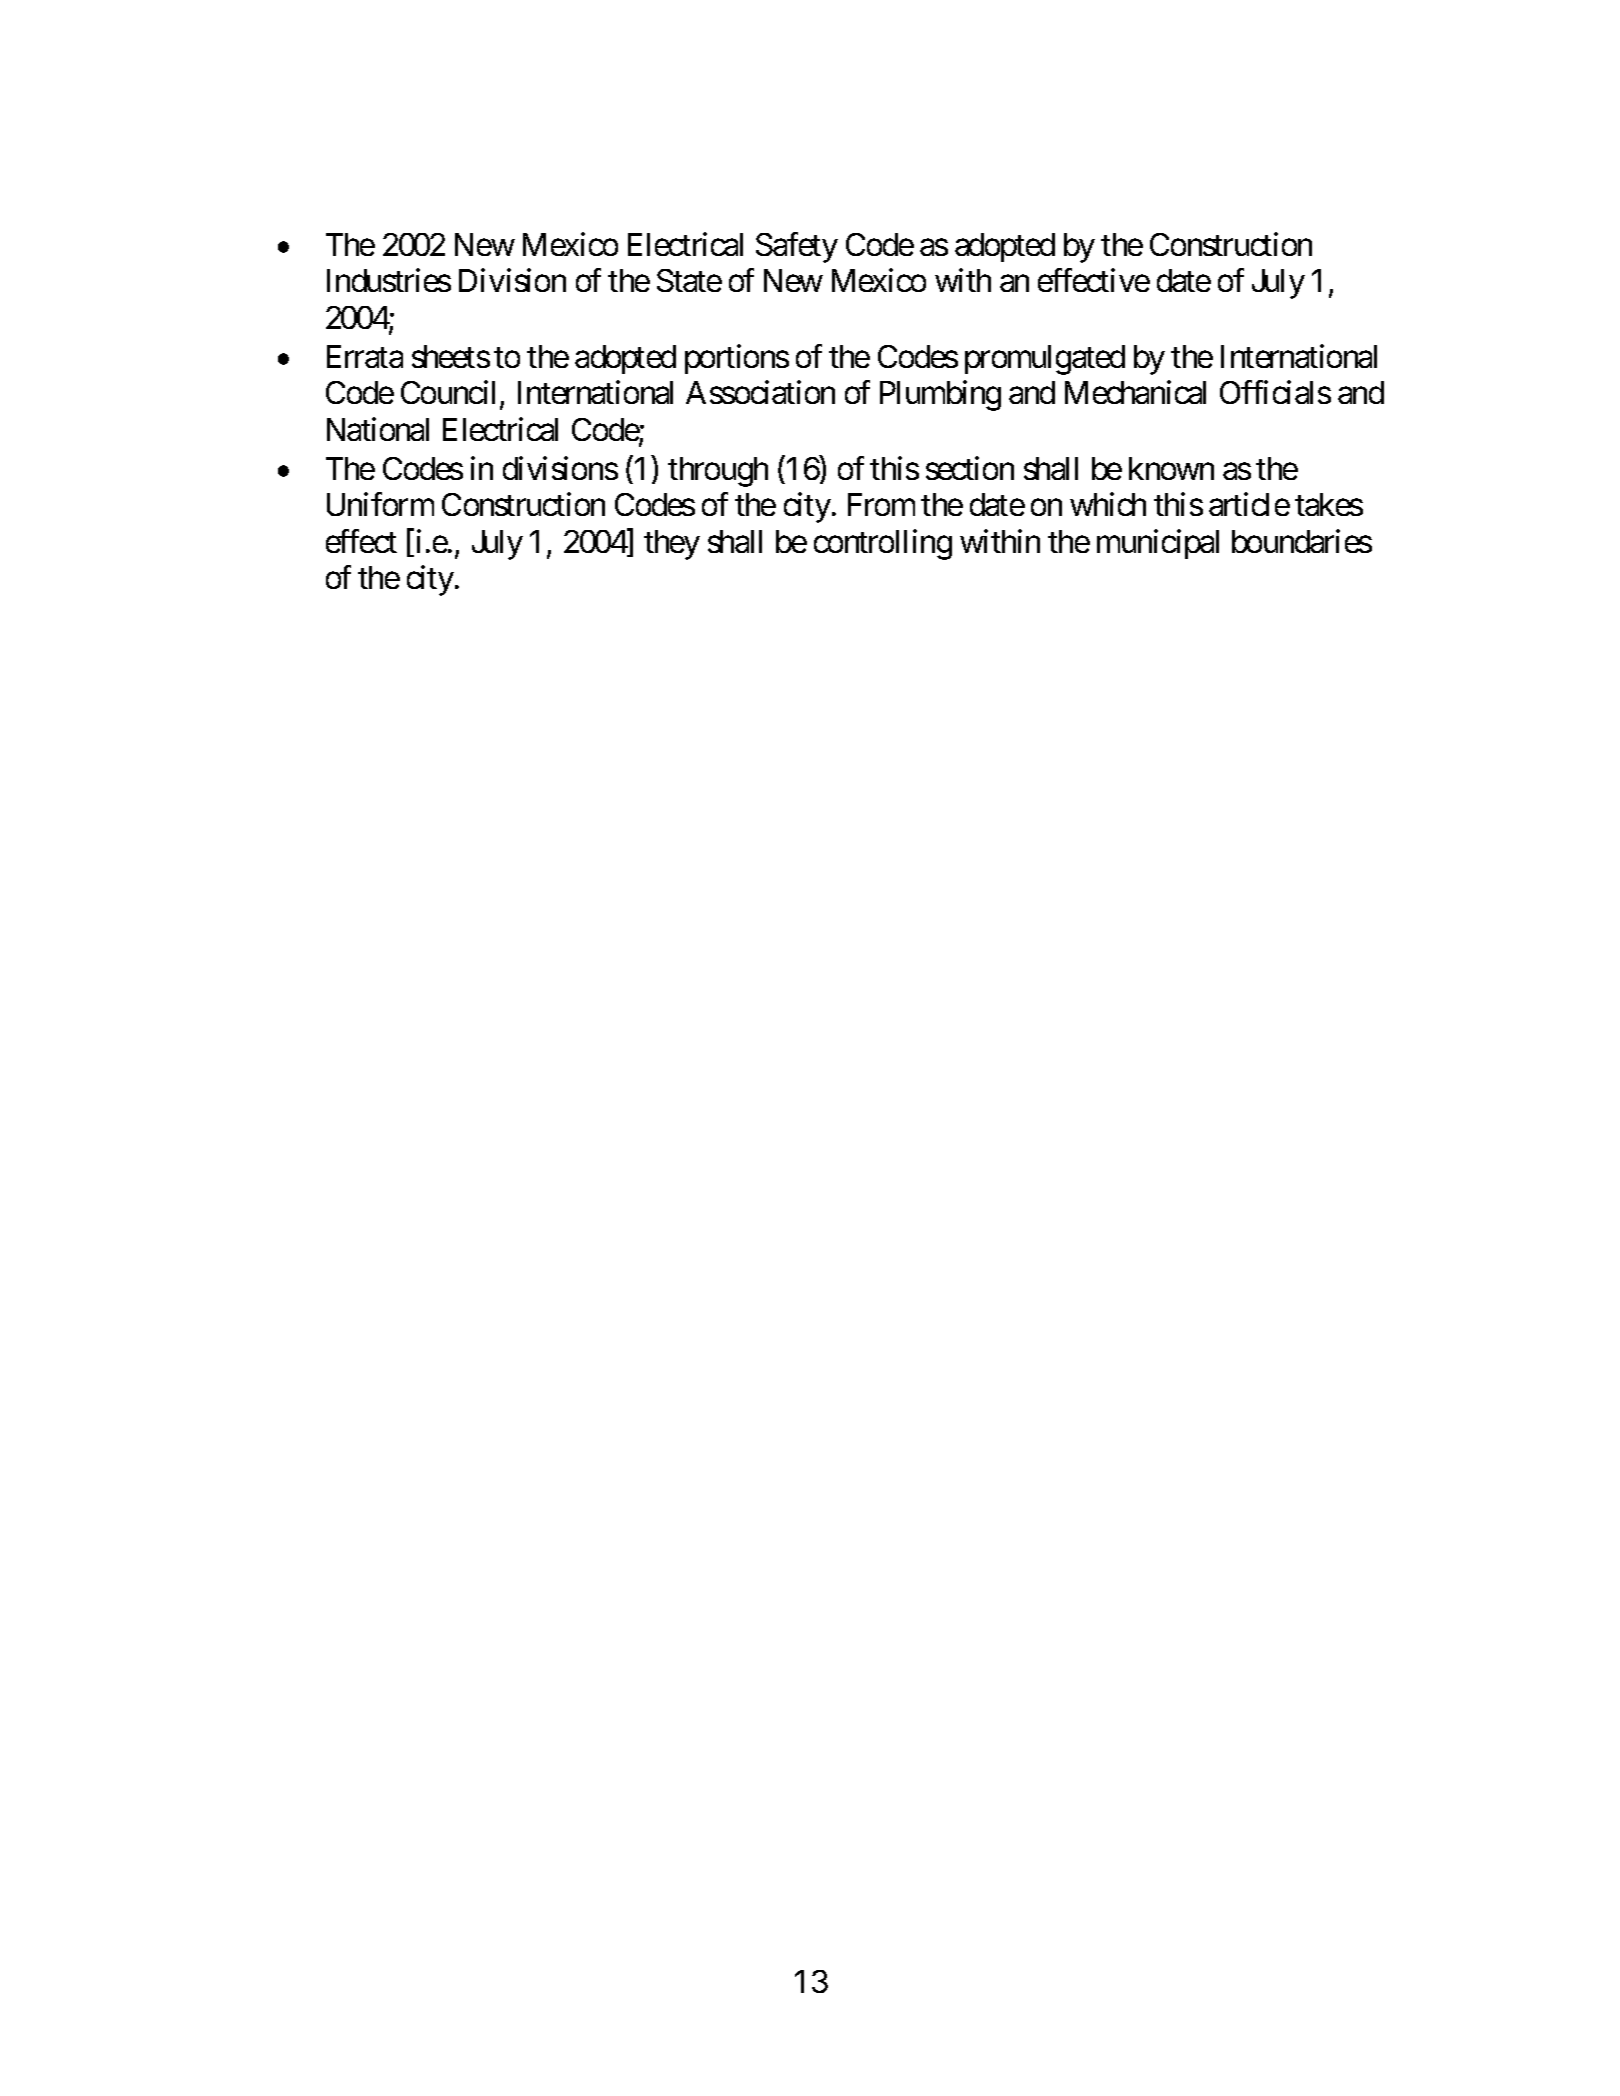  Describe the element at coordinates (451, 393) in the page. I see `Council` at that location.
